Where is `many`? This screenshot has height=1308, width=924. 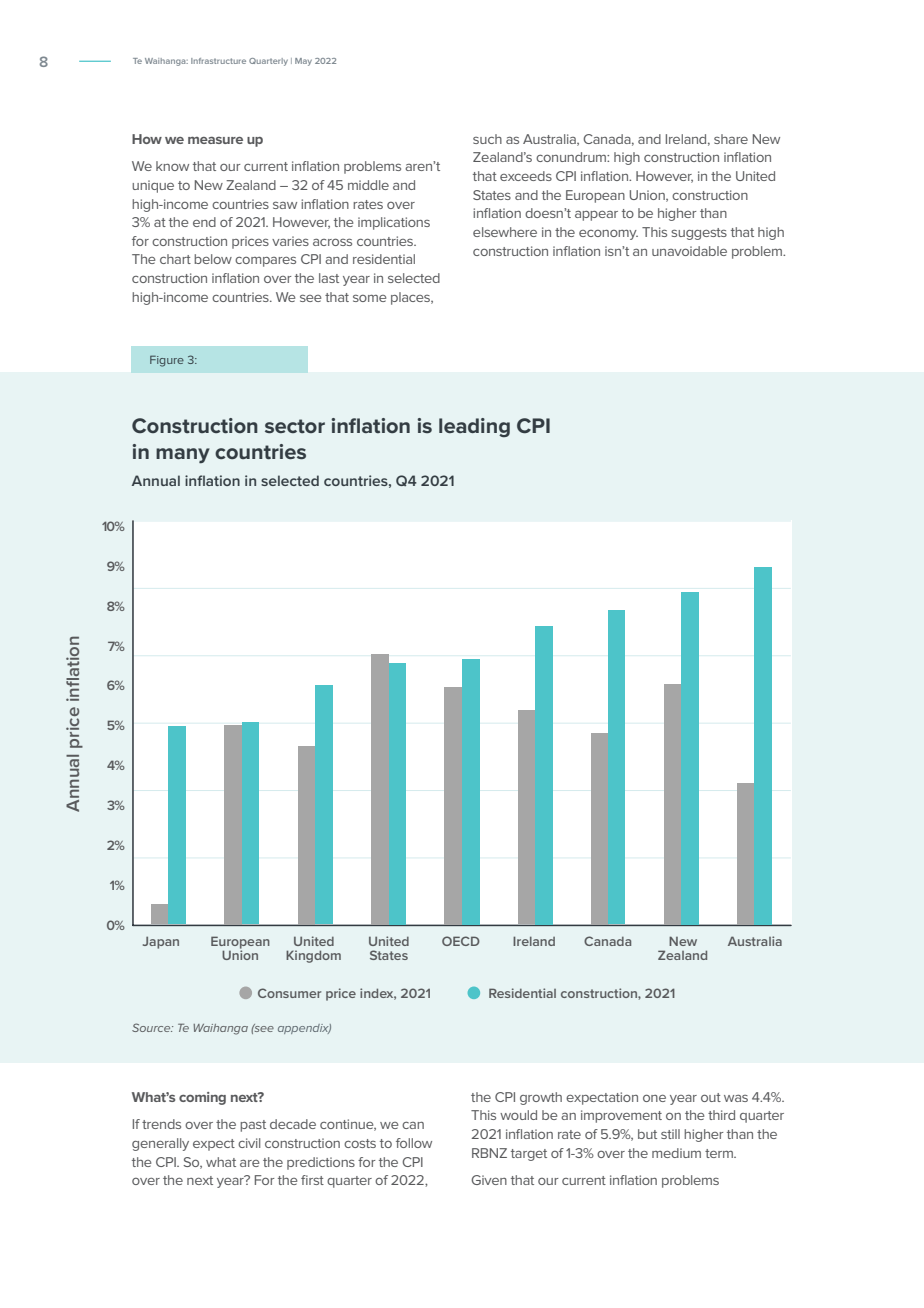 many is located at coordinates (183, 456).
